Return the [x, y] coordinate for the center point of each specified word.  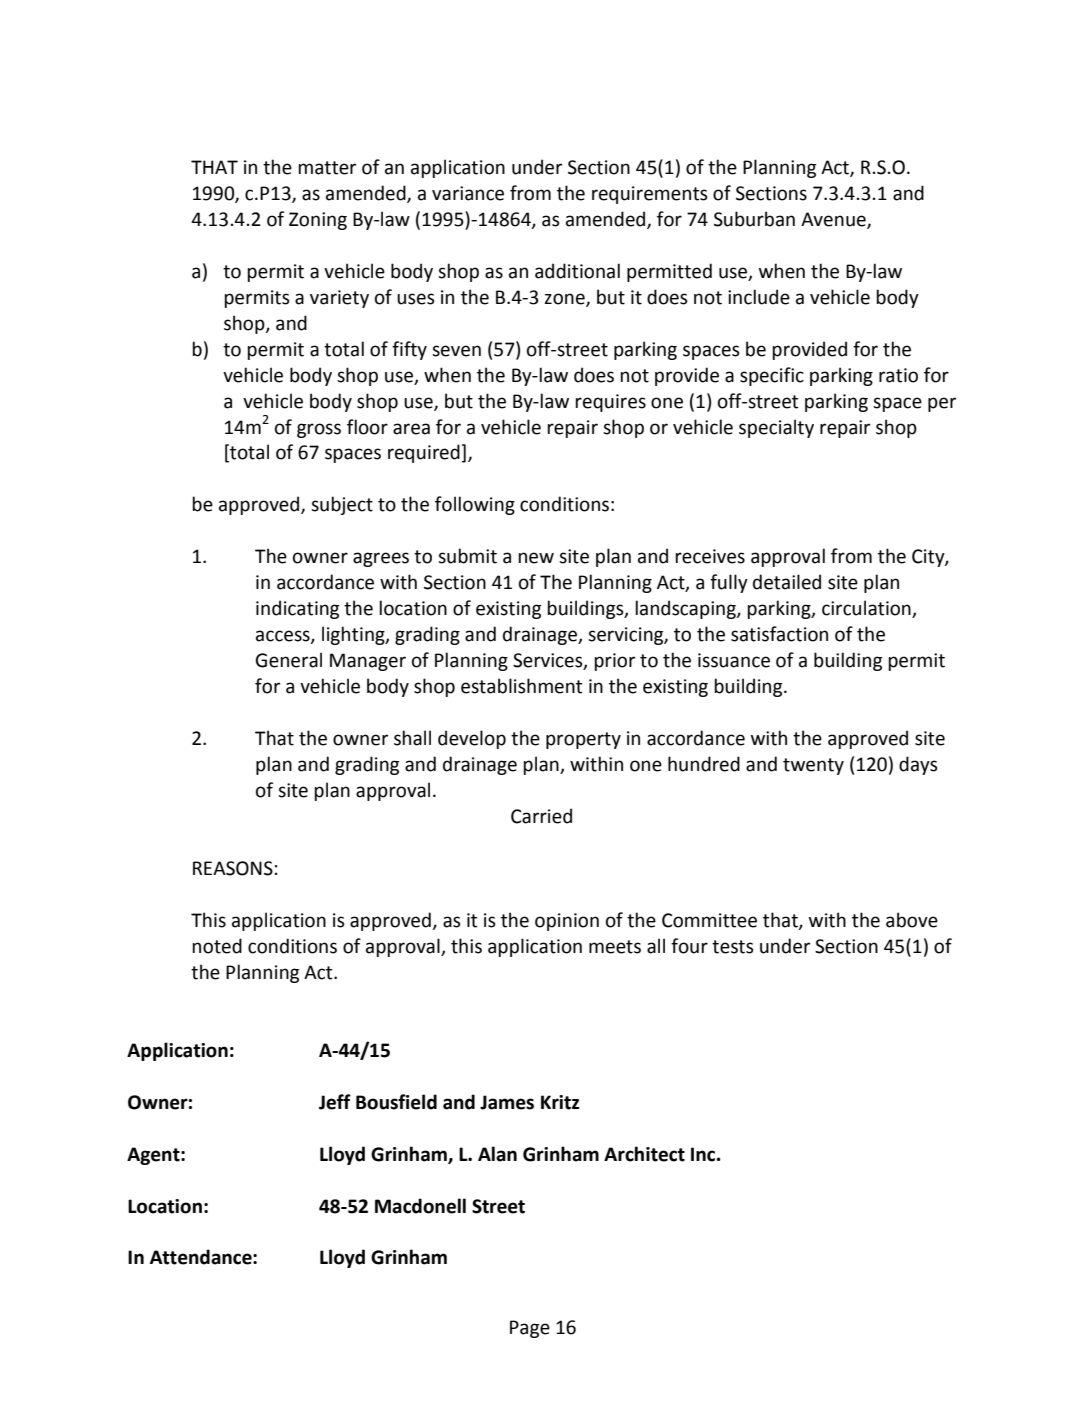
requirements [650, 195]
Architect [644, 1154]
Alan [497, 1154]
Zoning [318, 221]
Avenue [834, 220]
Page [530, 1329]
